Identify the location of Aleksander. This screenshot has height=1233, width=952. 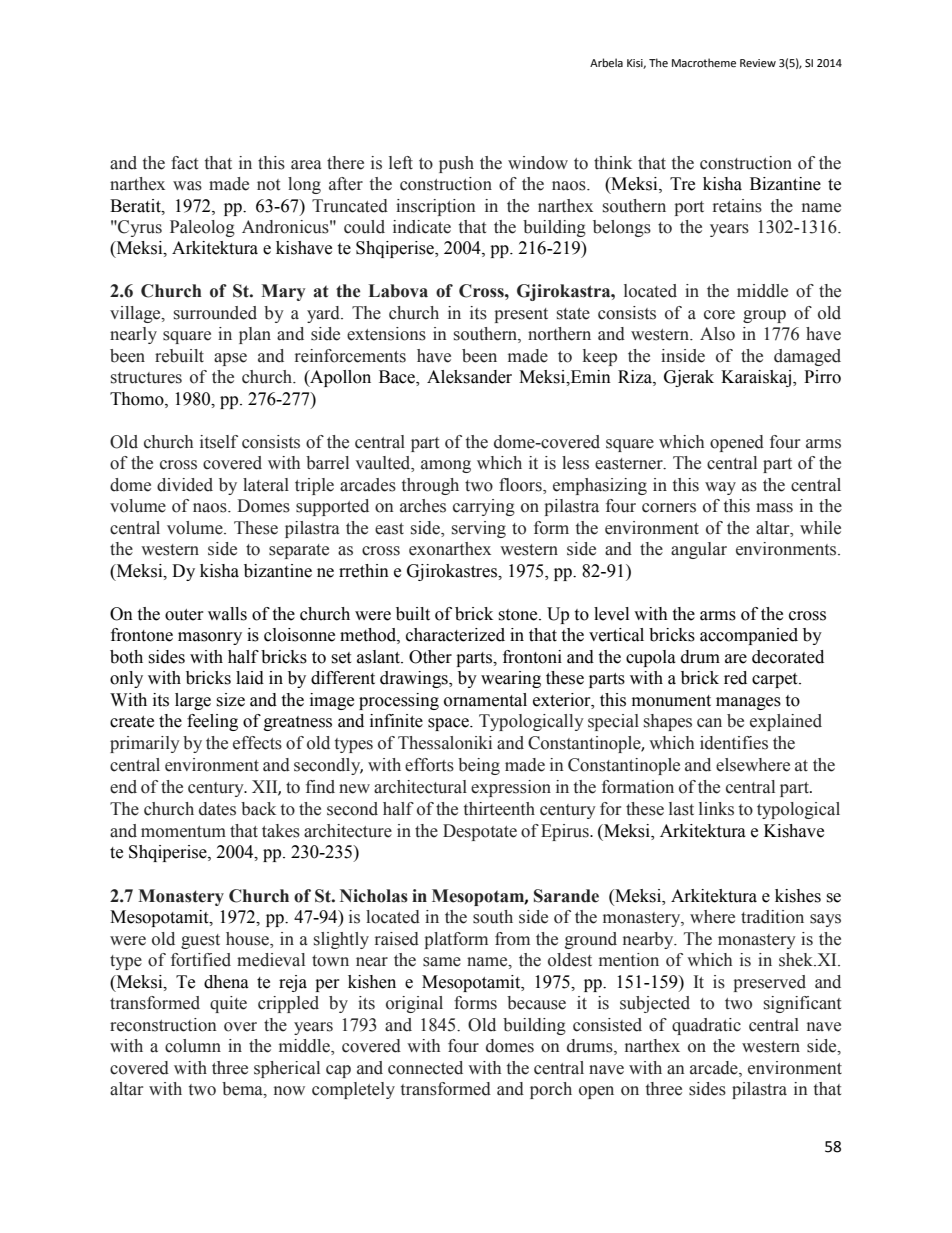
(469, 377).
